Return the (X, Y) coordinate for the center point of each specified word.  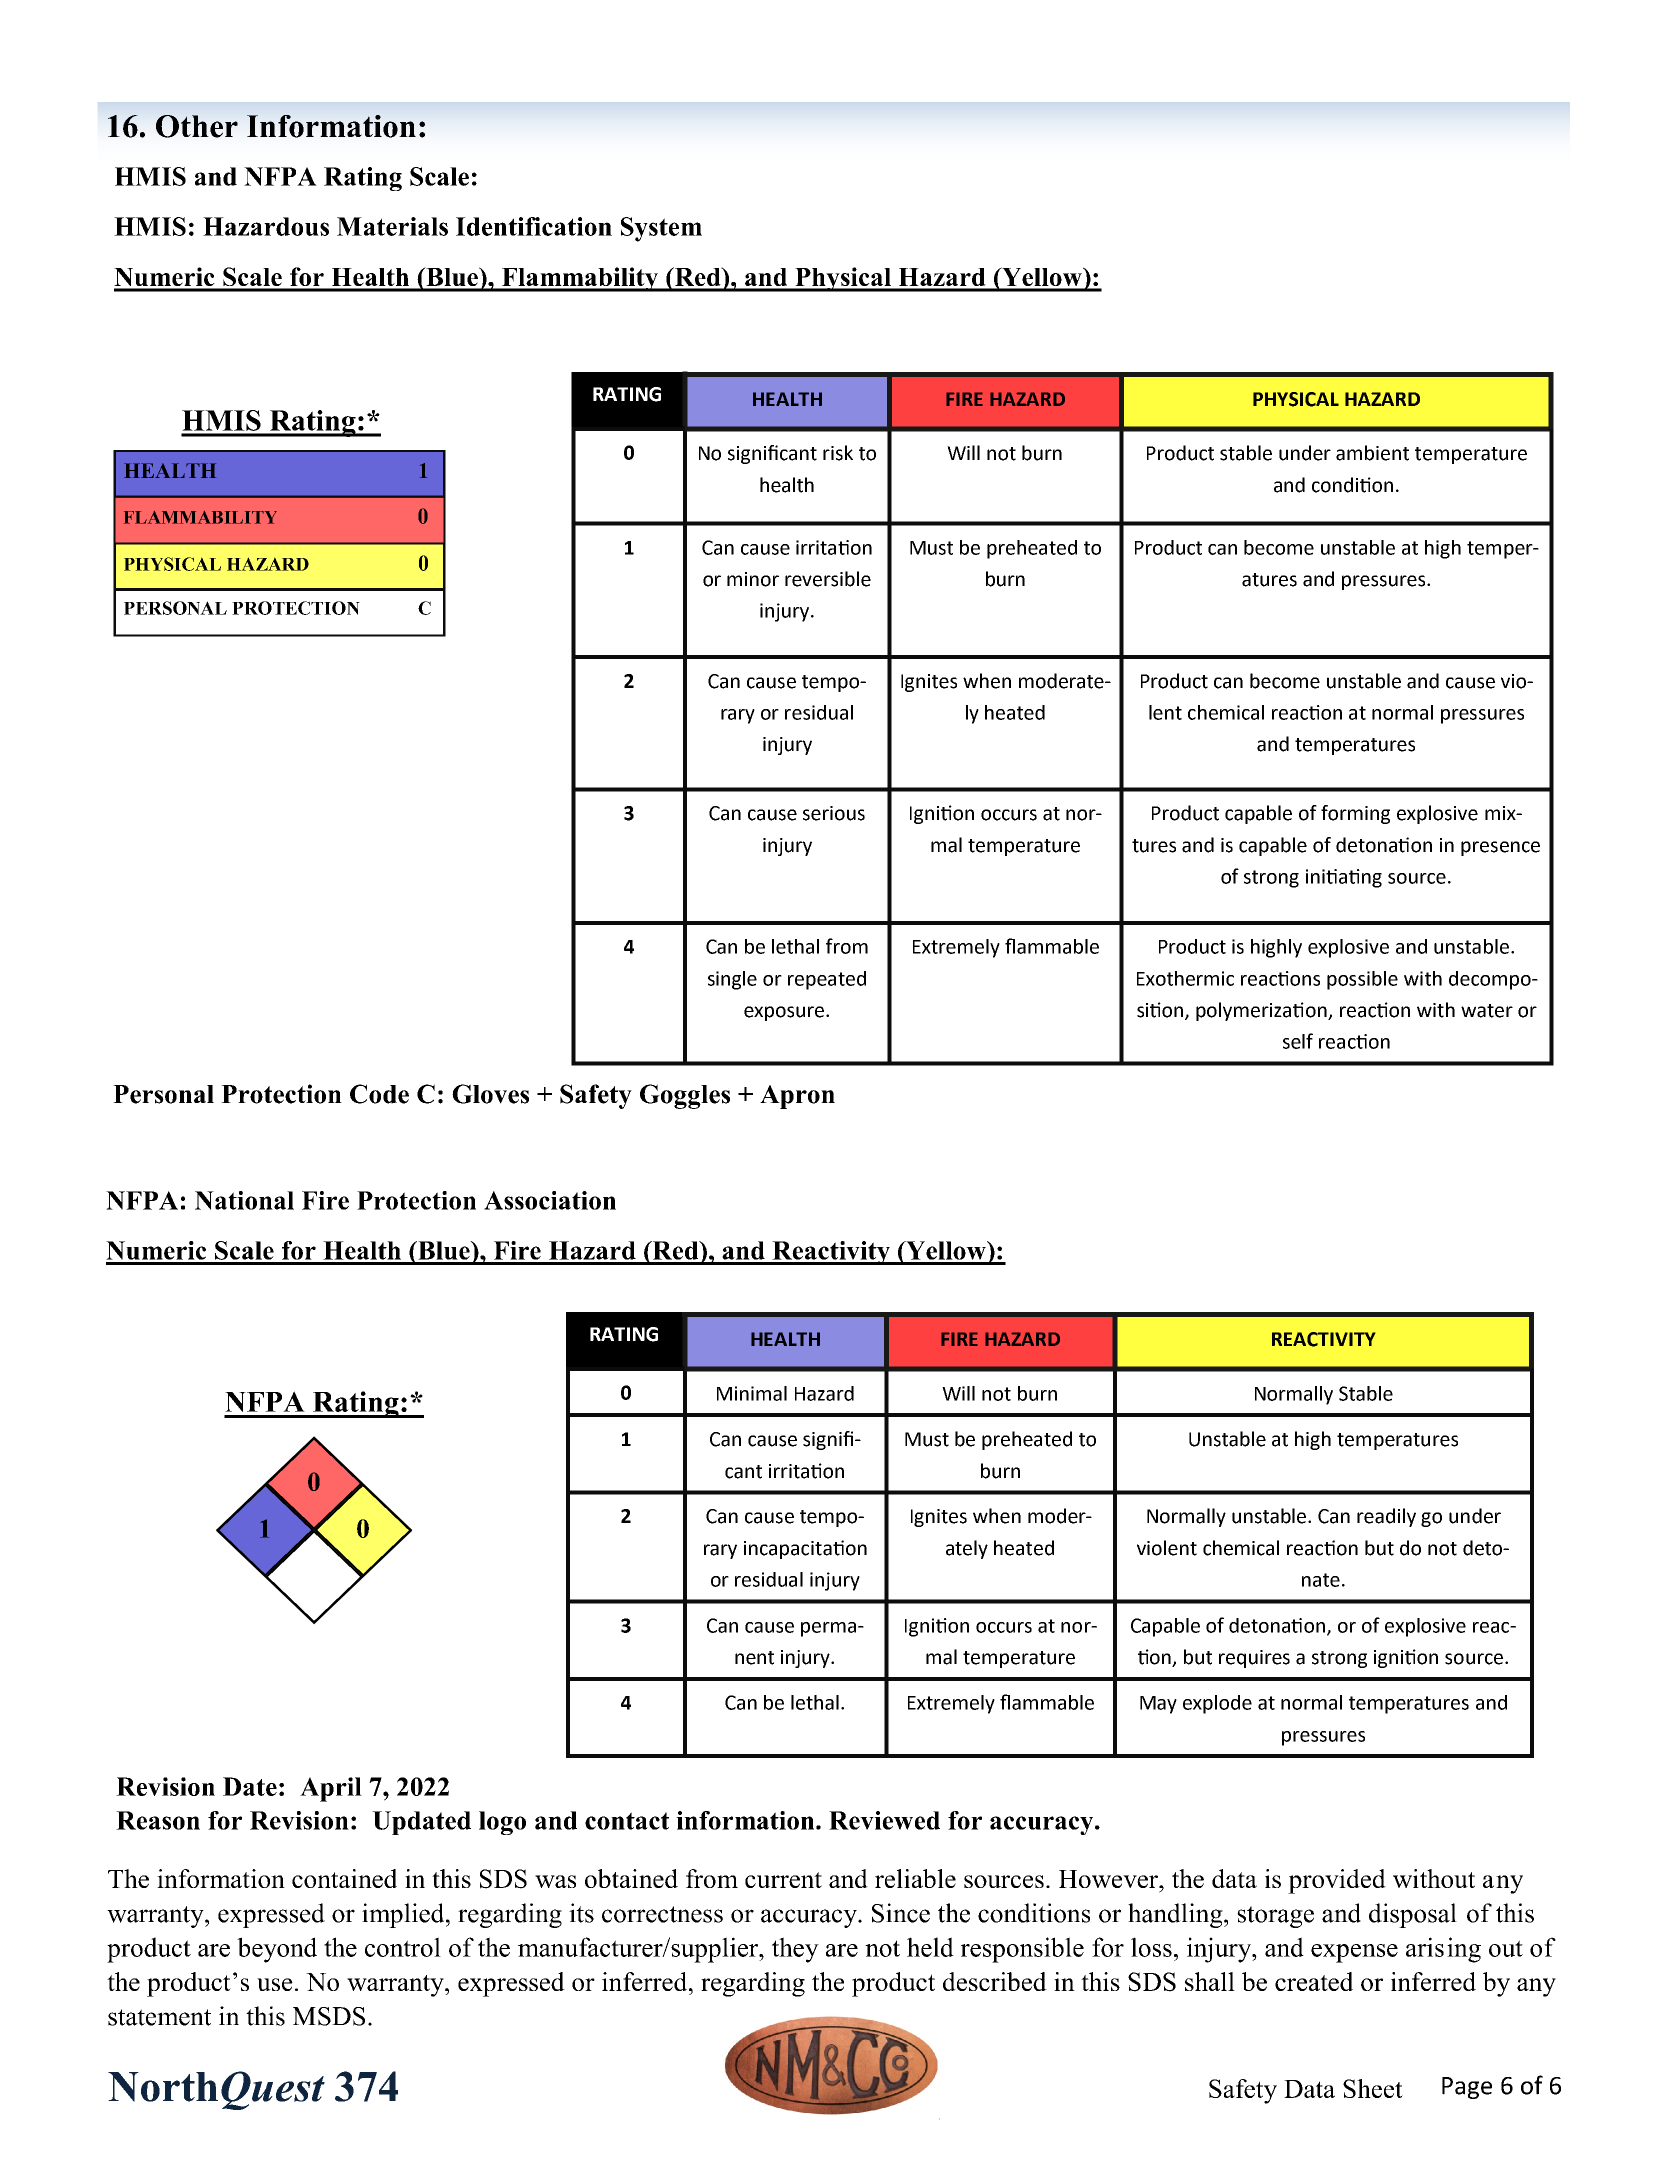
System (661, 229)
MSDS (329, 2016)
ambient (1372, 453)
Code (379, 1094)
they (795, 1950)
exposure (785, 1013)
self (1298, 1041)
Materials (392, 226)
